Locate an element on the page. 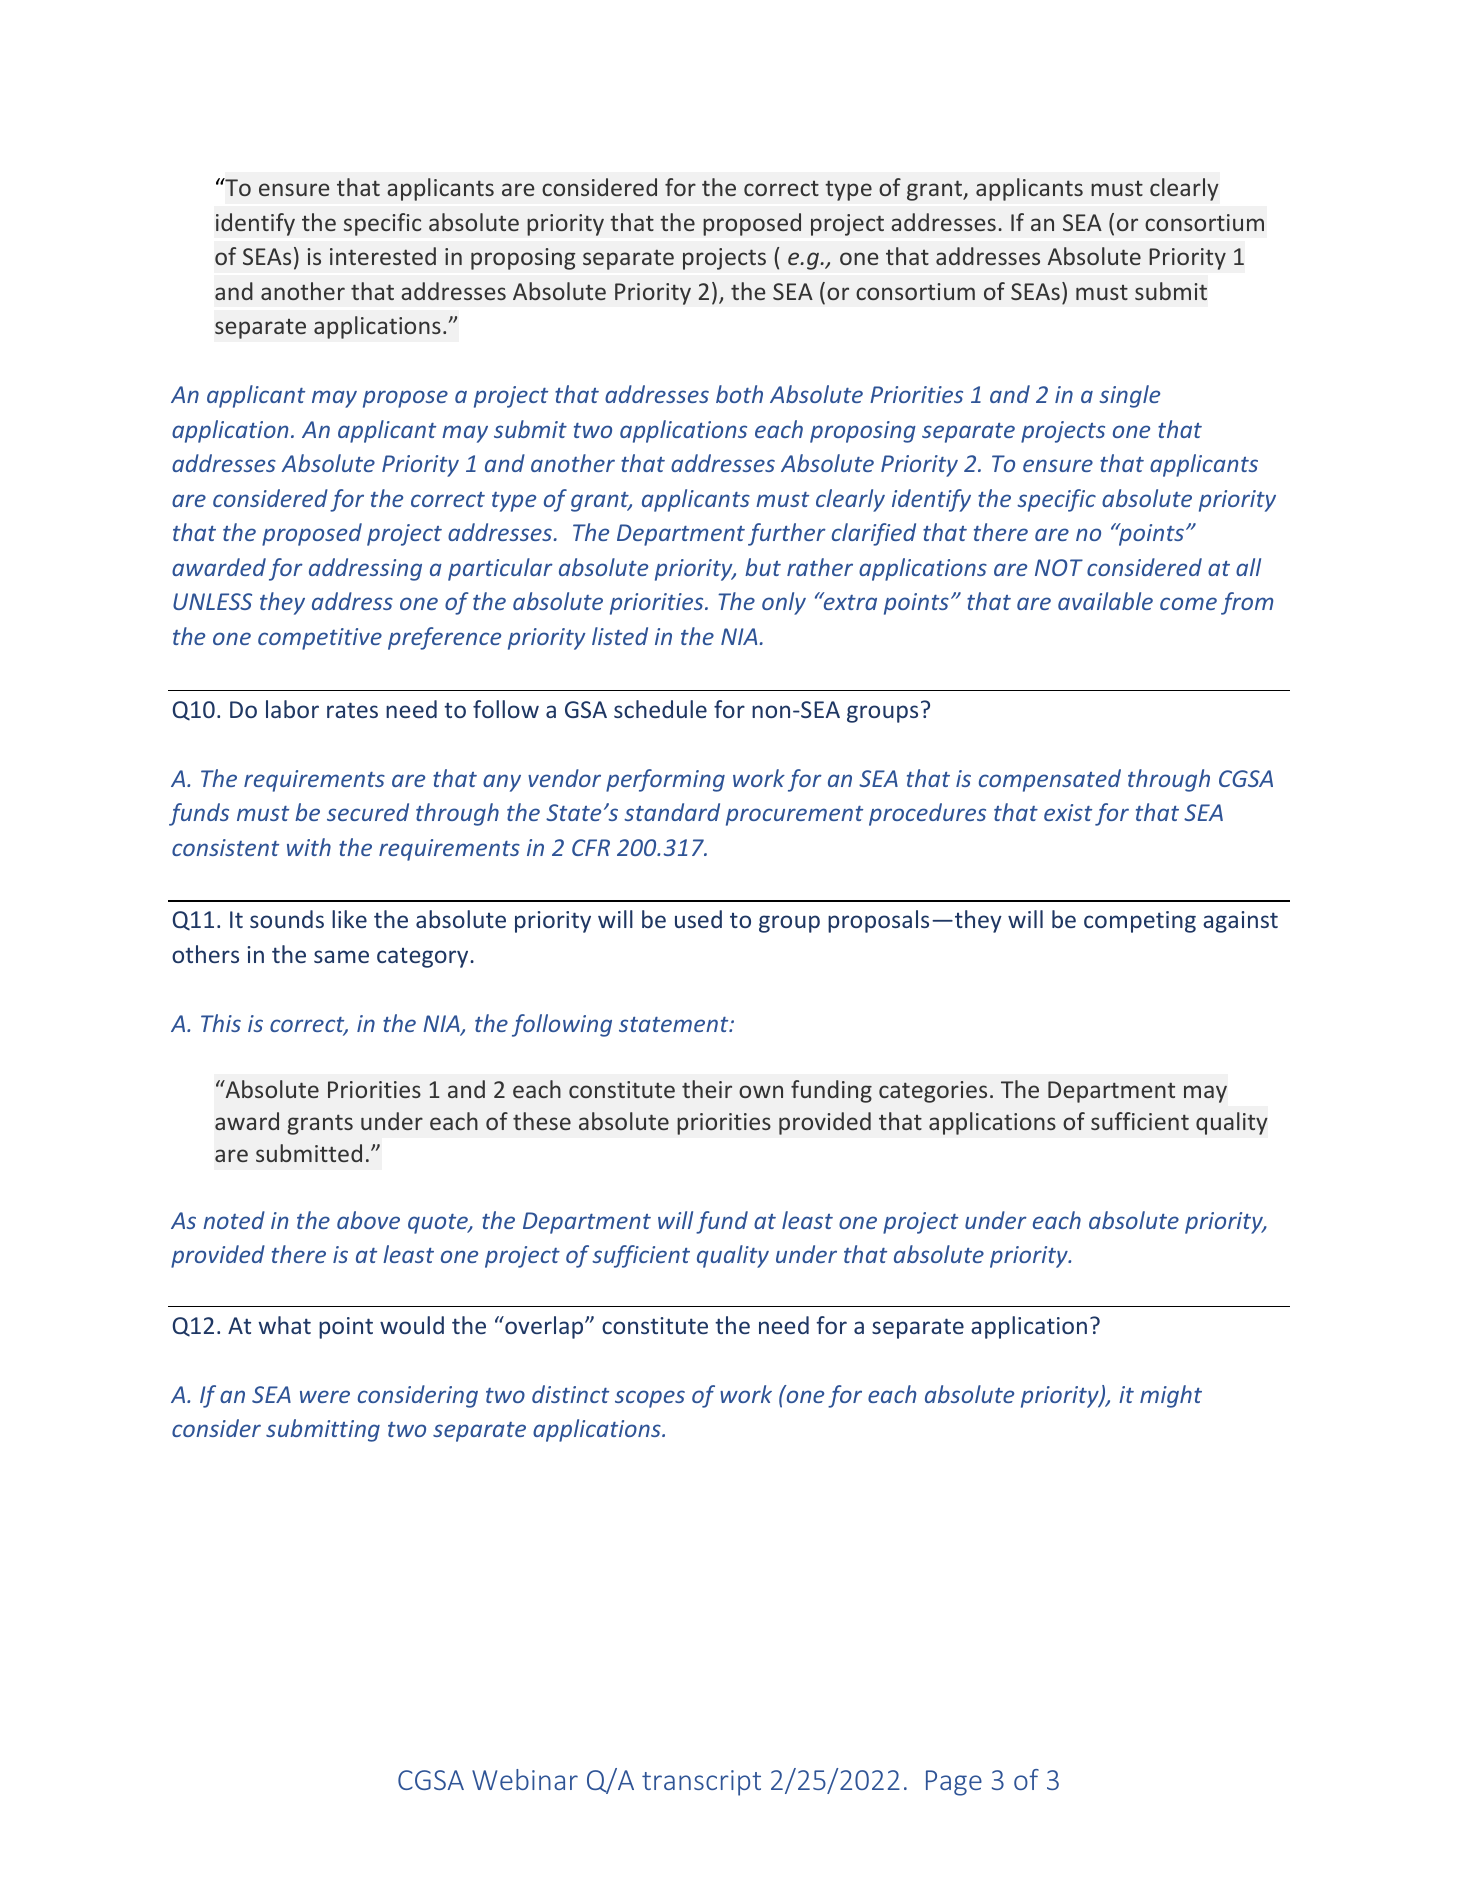 The image size is (1458, 1887). overlap is located at coordinates (544, 1327).
